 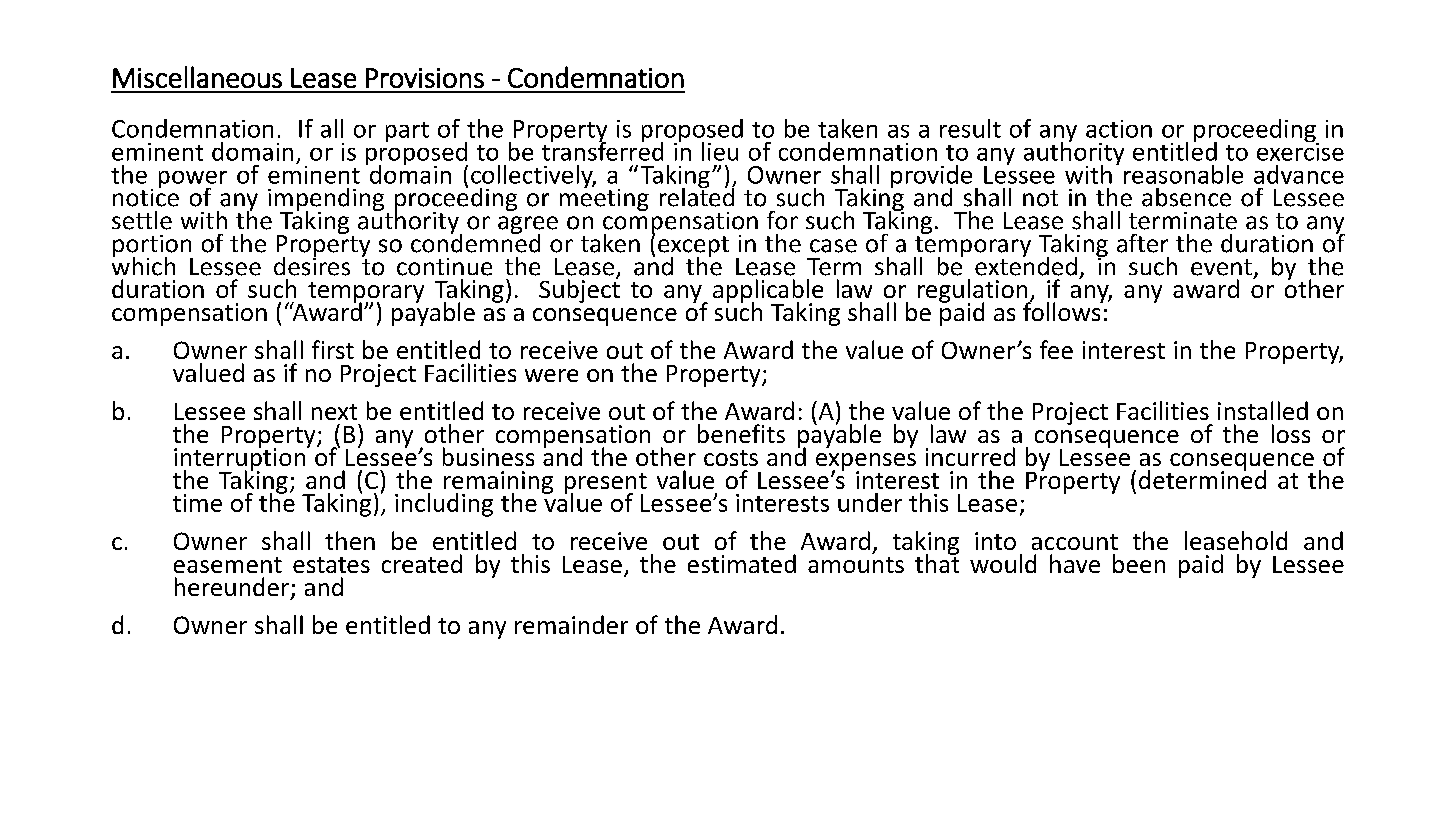 I want to click on desires, so click(x=312, y=265).
